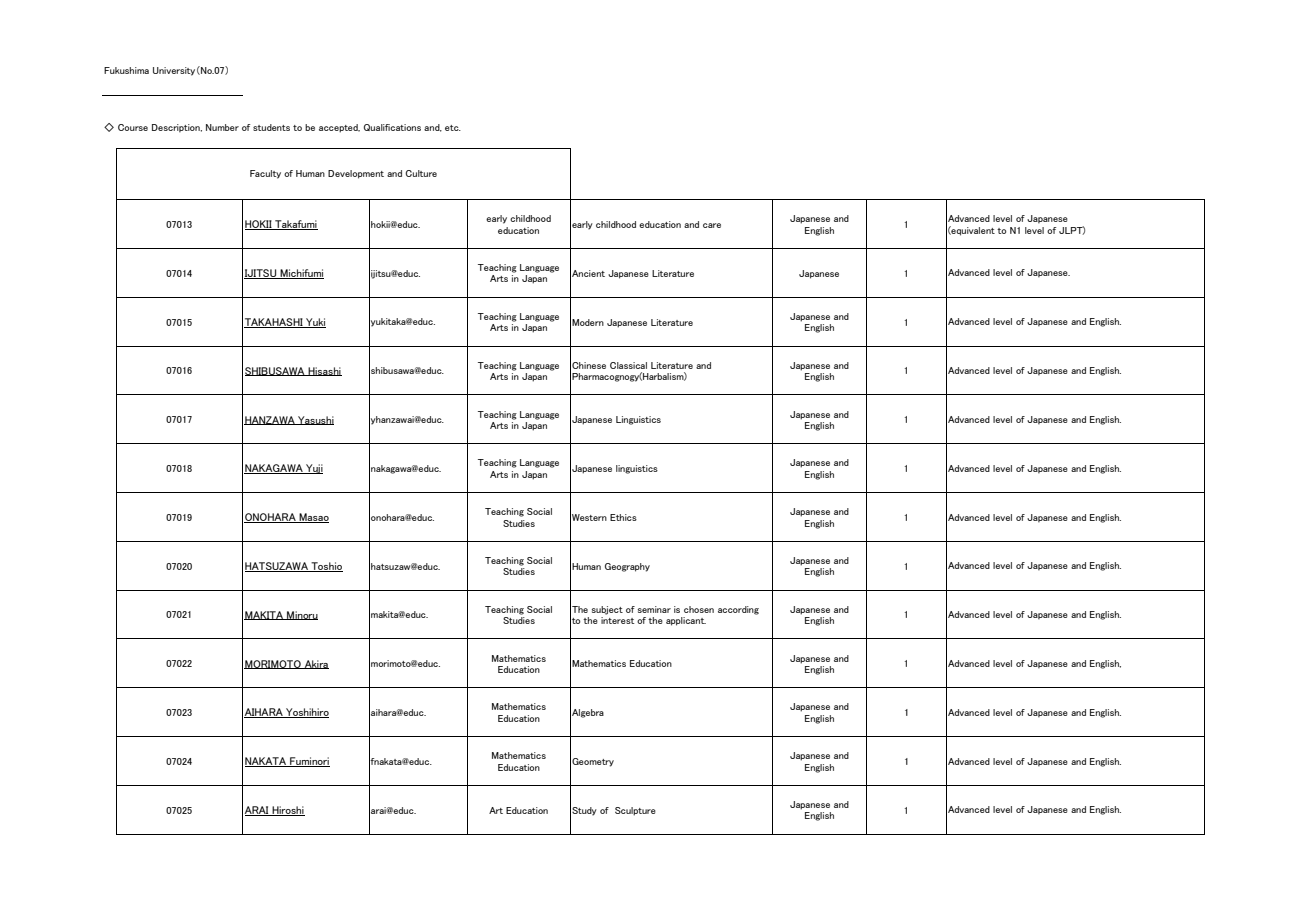 The width and height of the image is (1308, 924). I want to click on Yuji, so click(313, 469).
